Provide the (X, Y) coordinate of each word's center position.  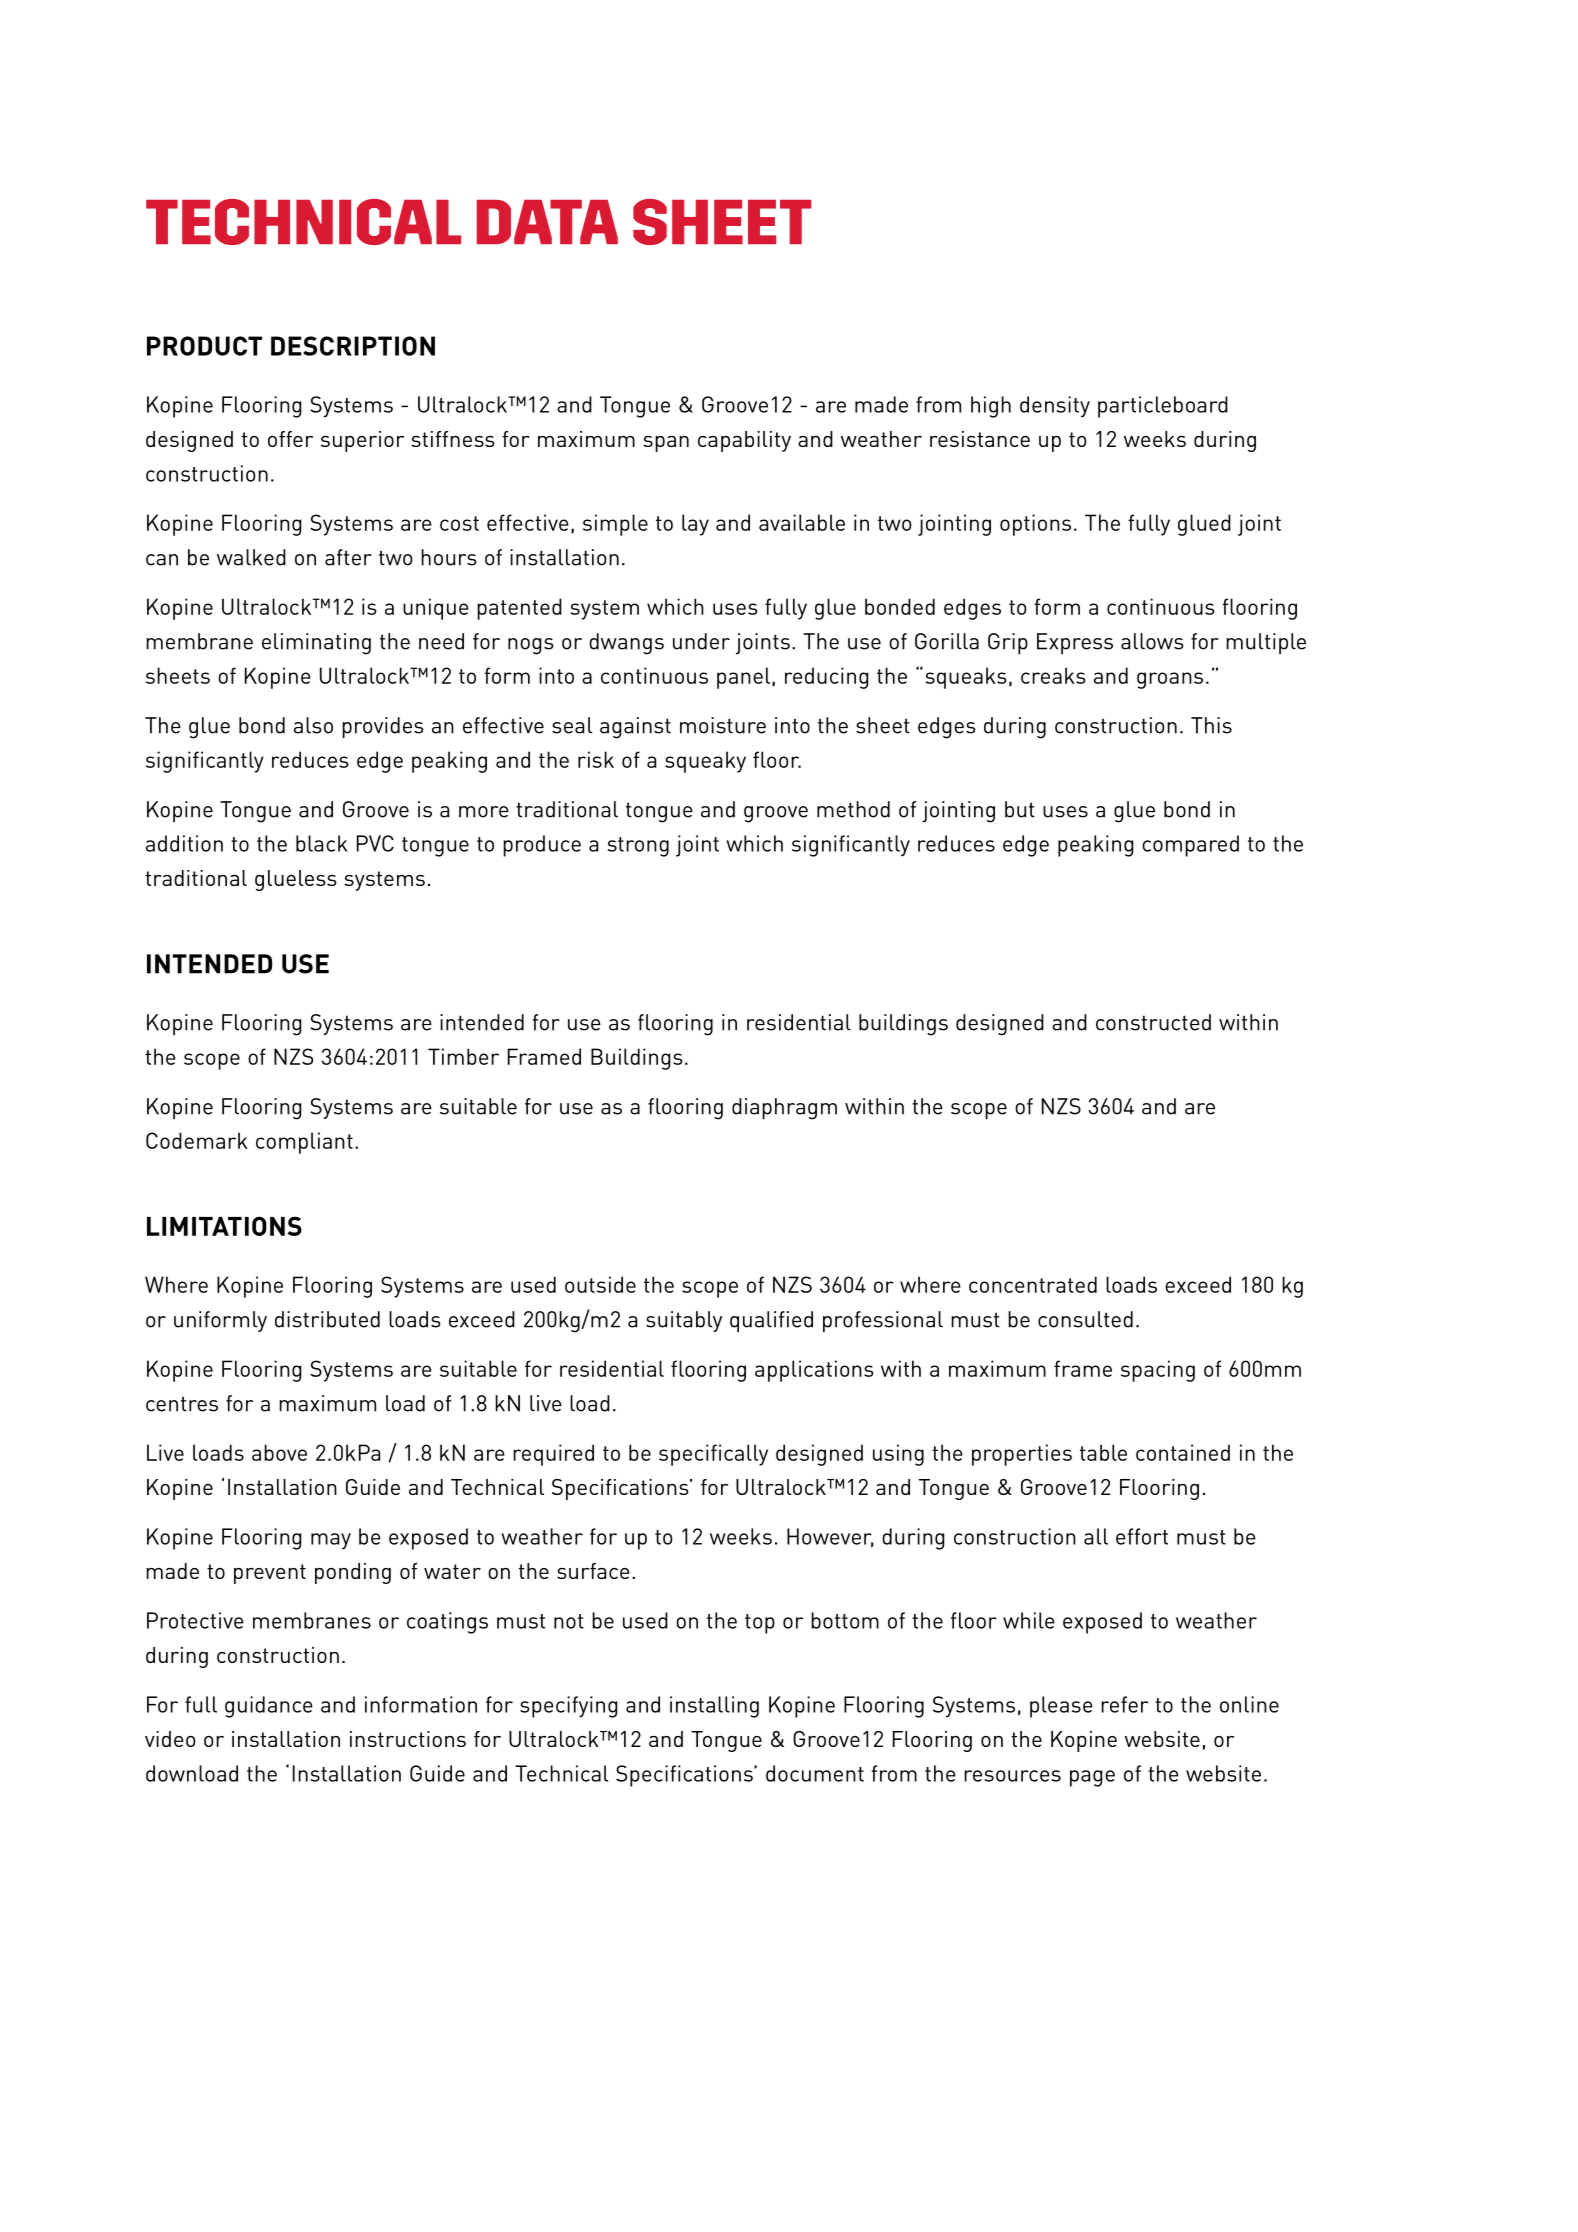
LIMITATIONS (224, 1226)
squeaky (705, 762)
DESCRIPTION (353, 346)
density (1055, 407)
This (1211, 725)
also (313, 725)
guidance (269, 1707)
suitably (684, 1321)
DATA (547, 222)
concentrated (1033, 1284)
